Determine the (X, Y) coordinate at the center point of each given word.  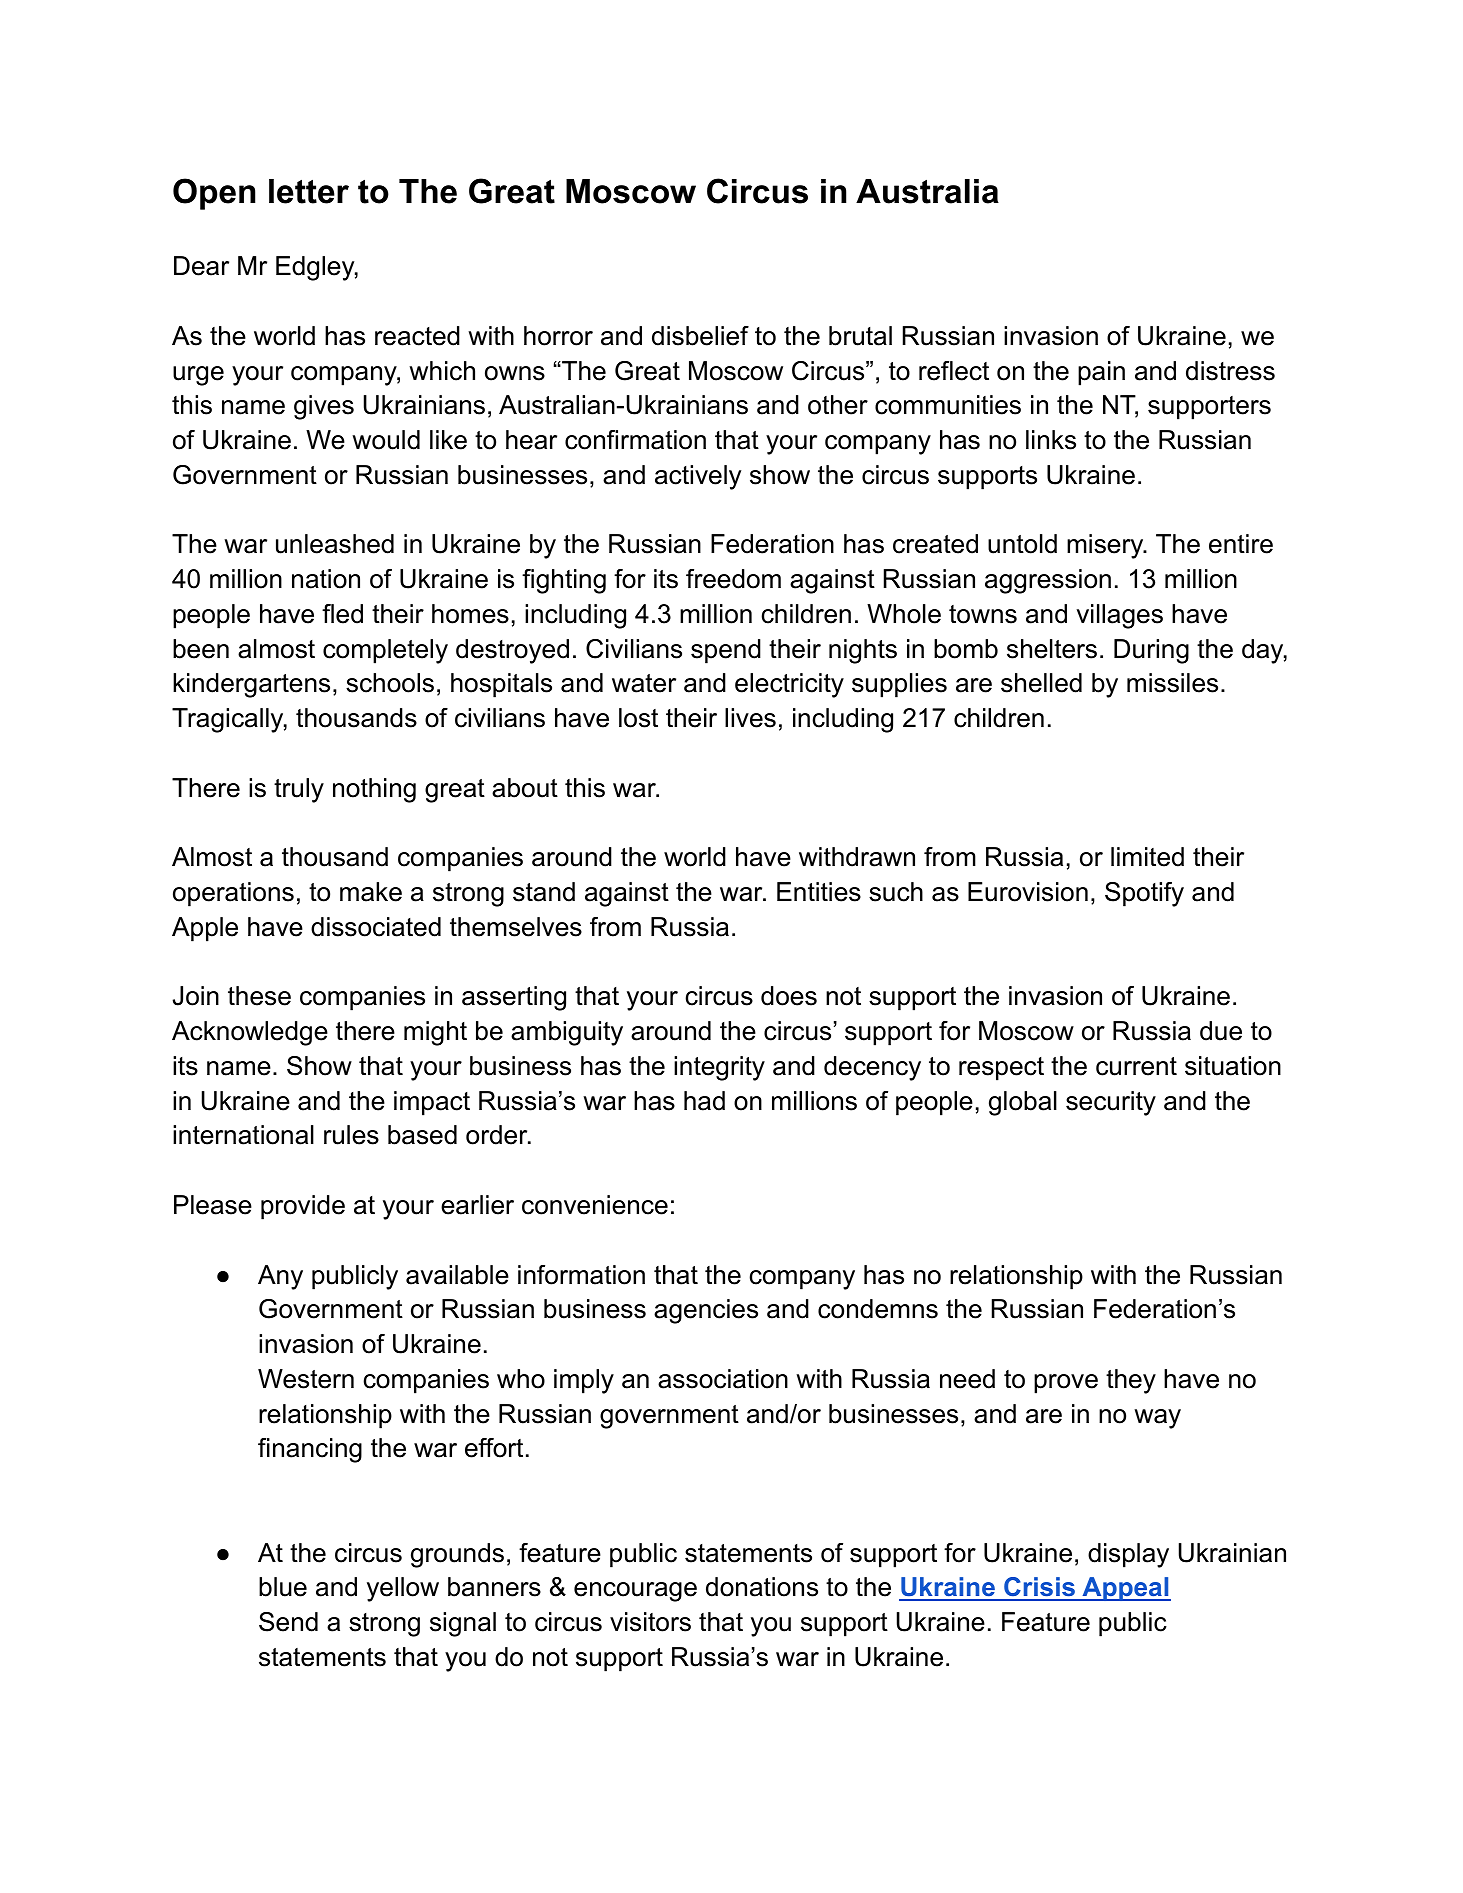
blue (283, 1587)
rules (351, 1135)
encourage (635, 1592)
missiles (1172, 683)
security (1111, 1103)
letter (309, 191)
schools (390, 683)
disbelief (700, 336)
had (704, 1101)
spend (726, 651)
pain (1101, 373)
